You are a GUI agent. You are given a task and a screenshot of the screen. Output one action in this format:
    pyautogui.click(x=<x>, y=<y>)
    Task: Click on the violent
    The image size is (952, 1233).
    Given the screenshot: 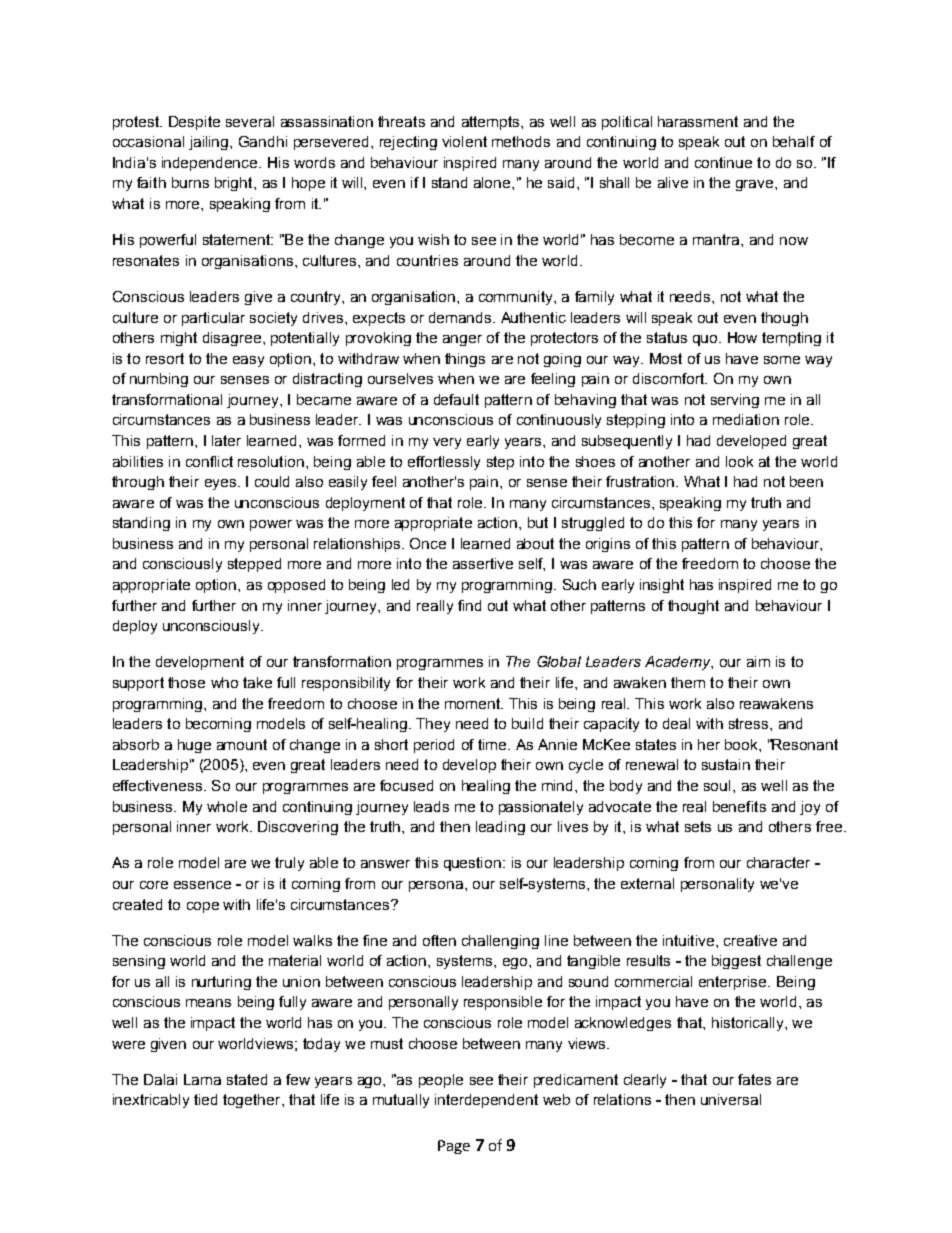 What is the action you would take?
    pyautogui.click(x=464, y=141)
